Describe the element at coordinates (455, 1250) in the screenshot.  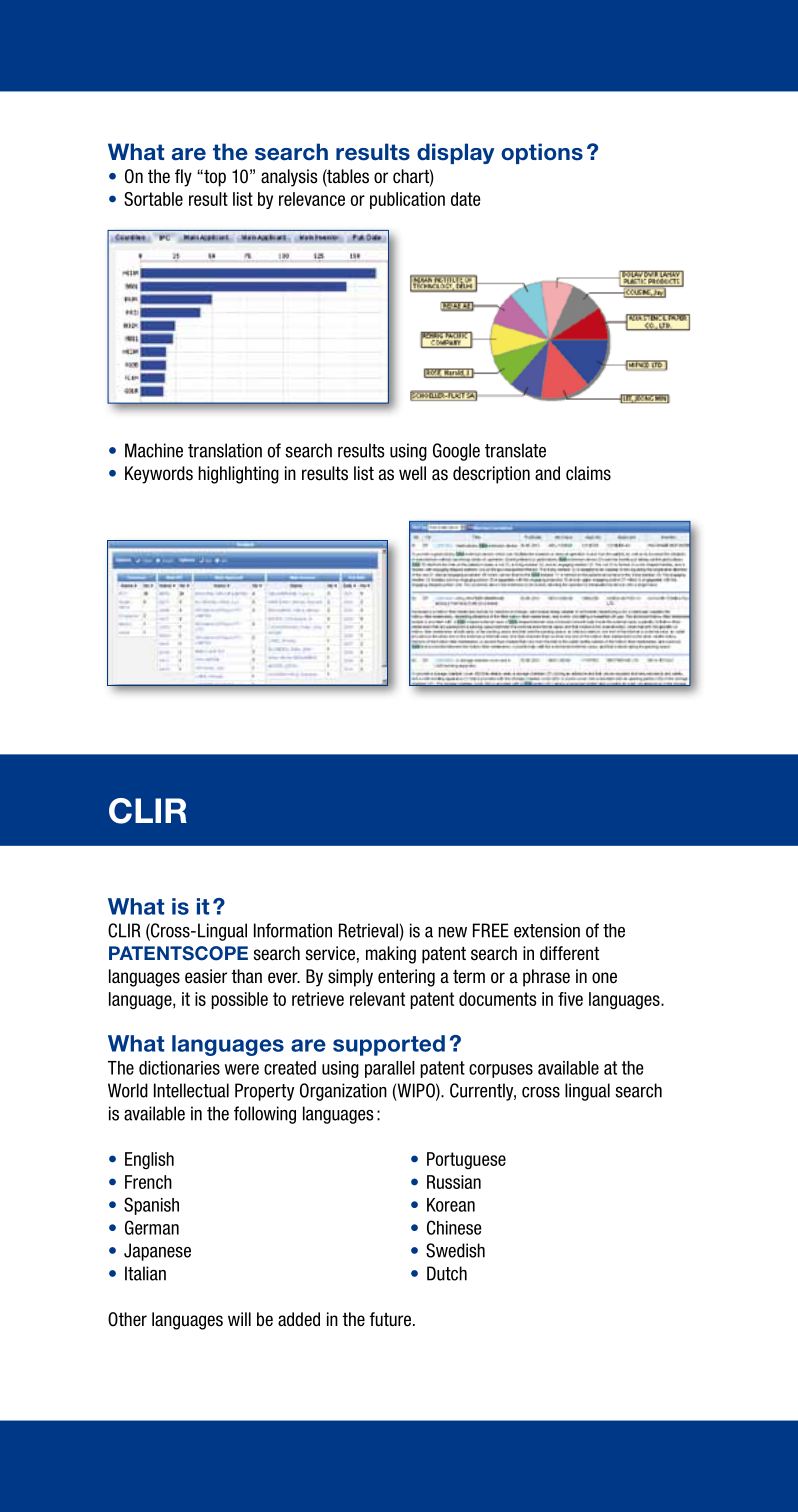
I see `Swedish` at that location.
